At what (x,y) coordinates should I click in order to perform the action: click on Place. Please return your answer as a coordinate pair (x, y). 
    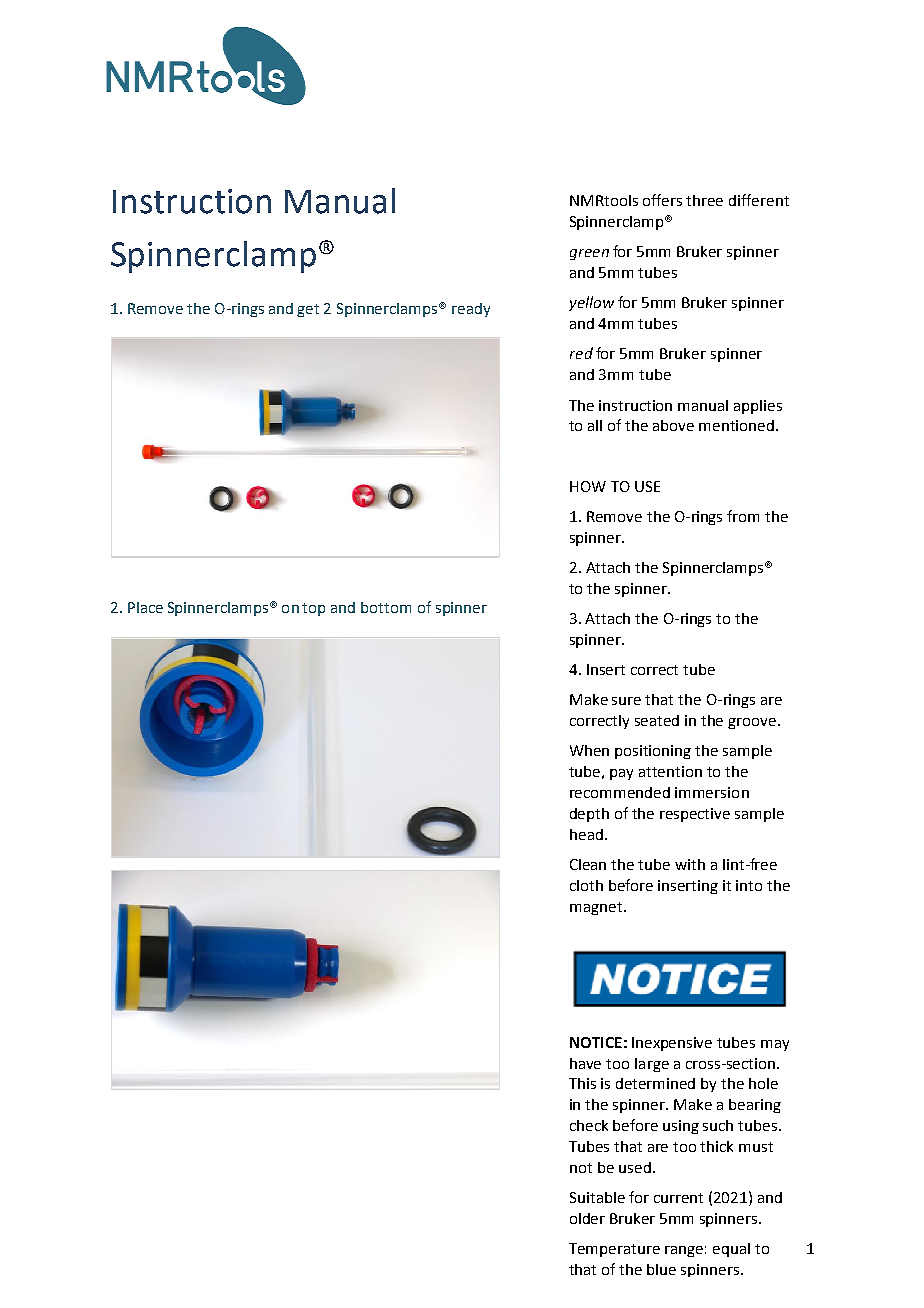
    Looking at the image, I should click on (145, 607).
